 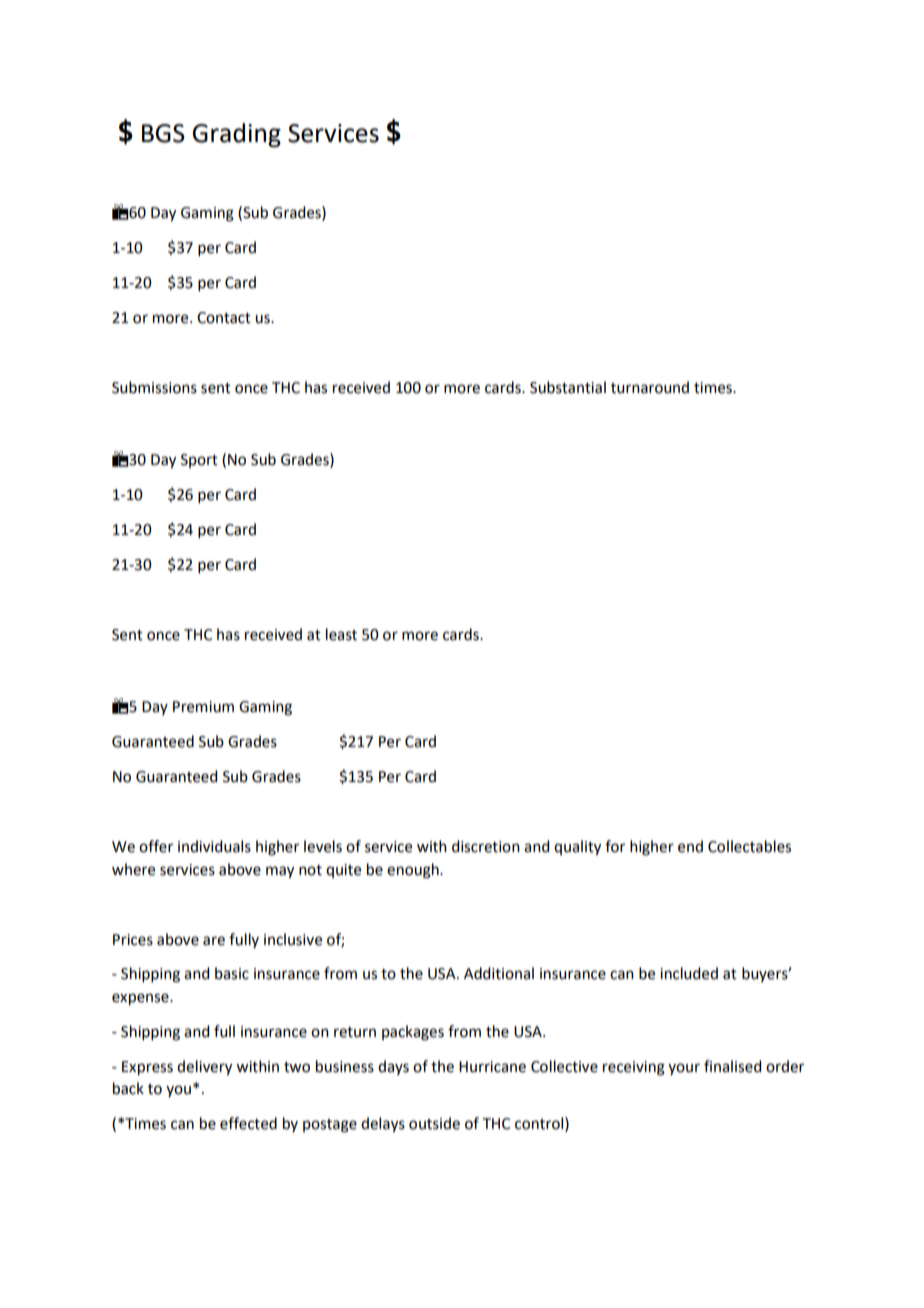 I want to click on least, so click(x=341, y=634).
